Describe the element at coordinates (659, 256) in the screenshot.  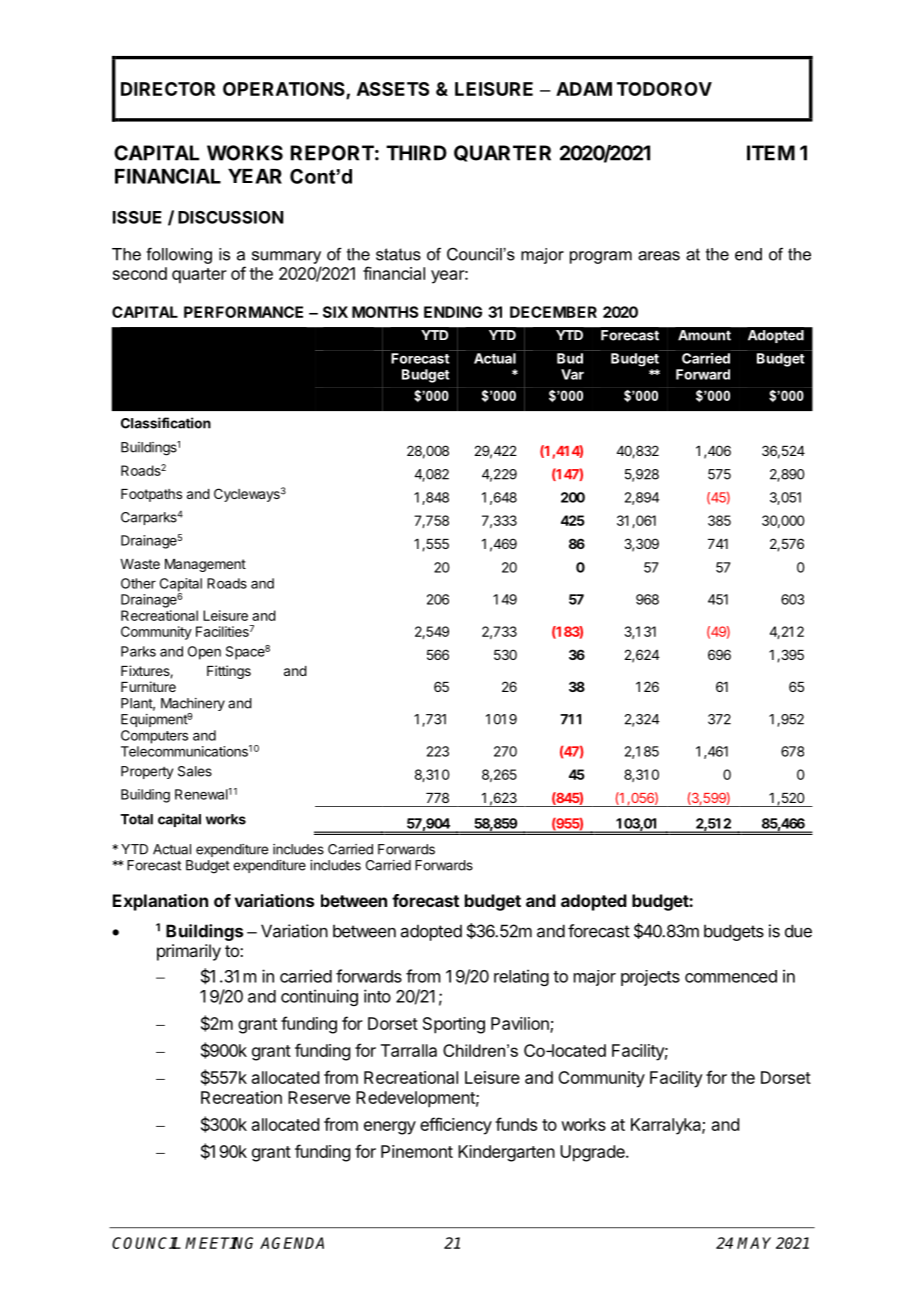
I see `areas` at that location.
